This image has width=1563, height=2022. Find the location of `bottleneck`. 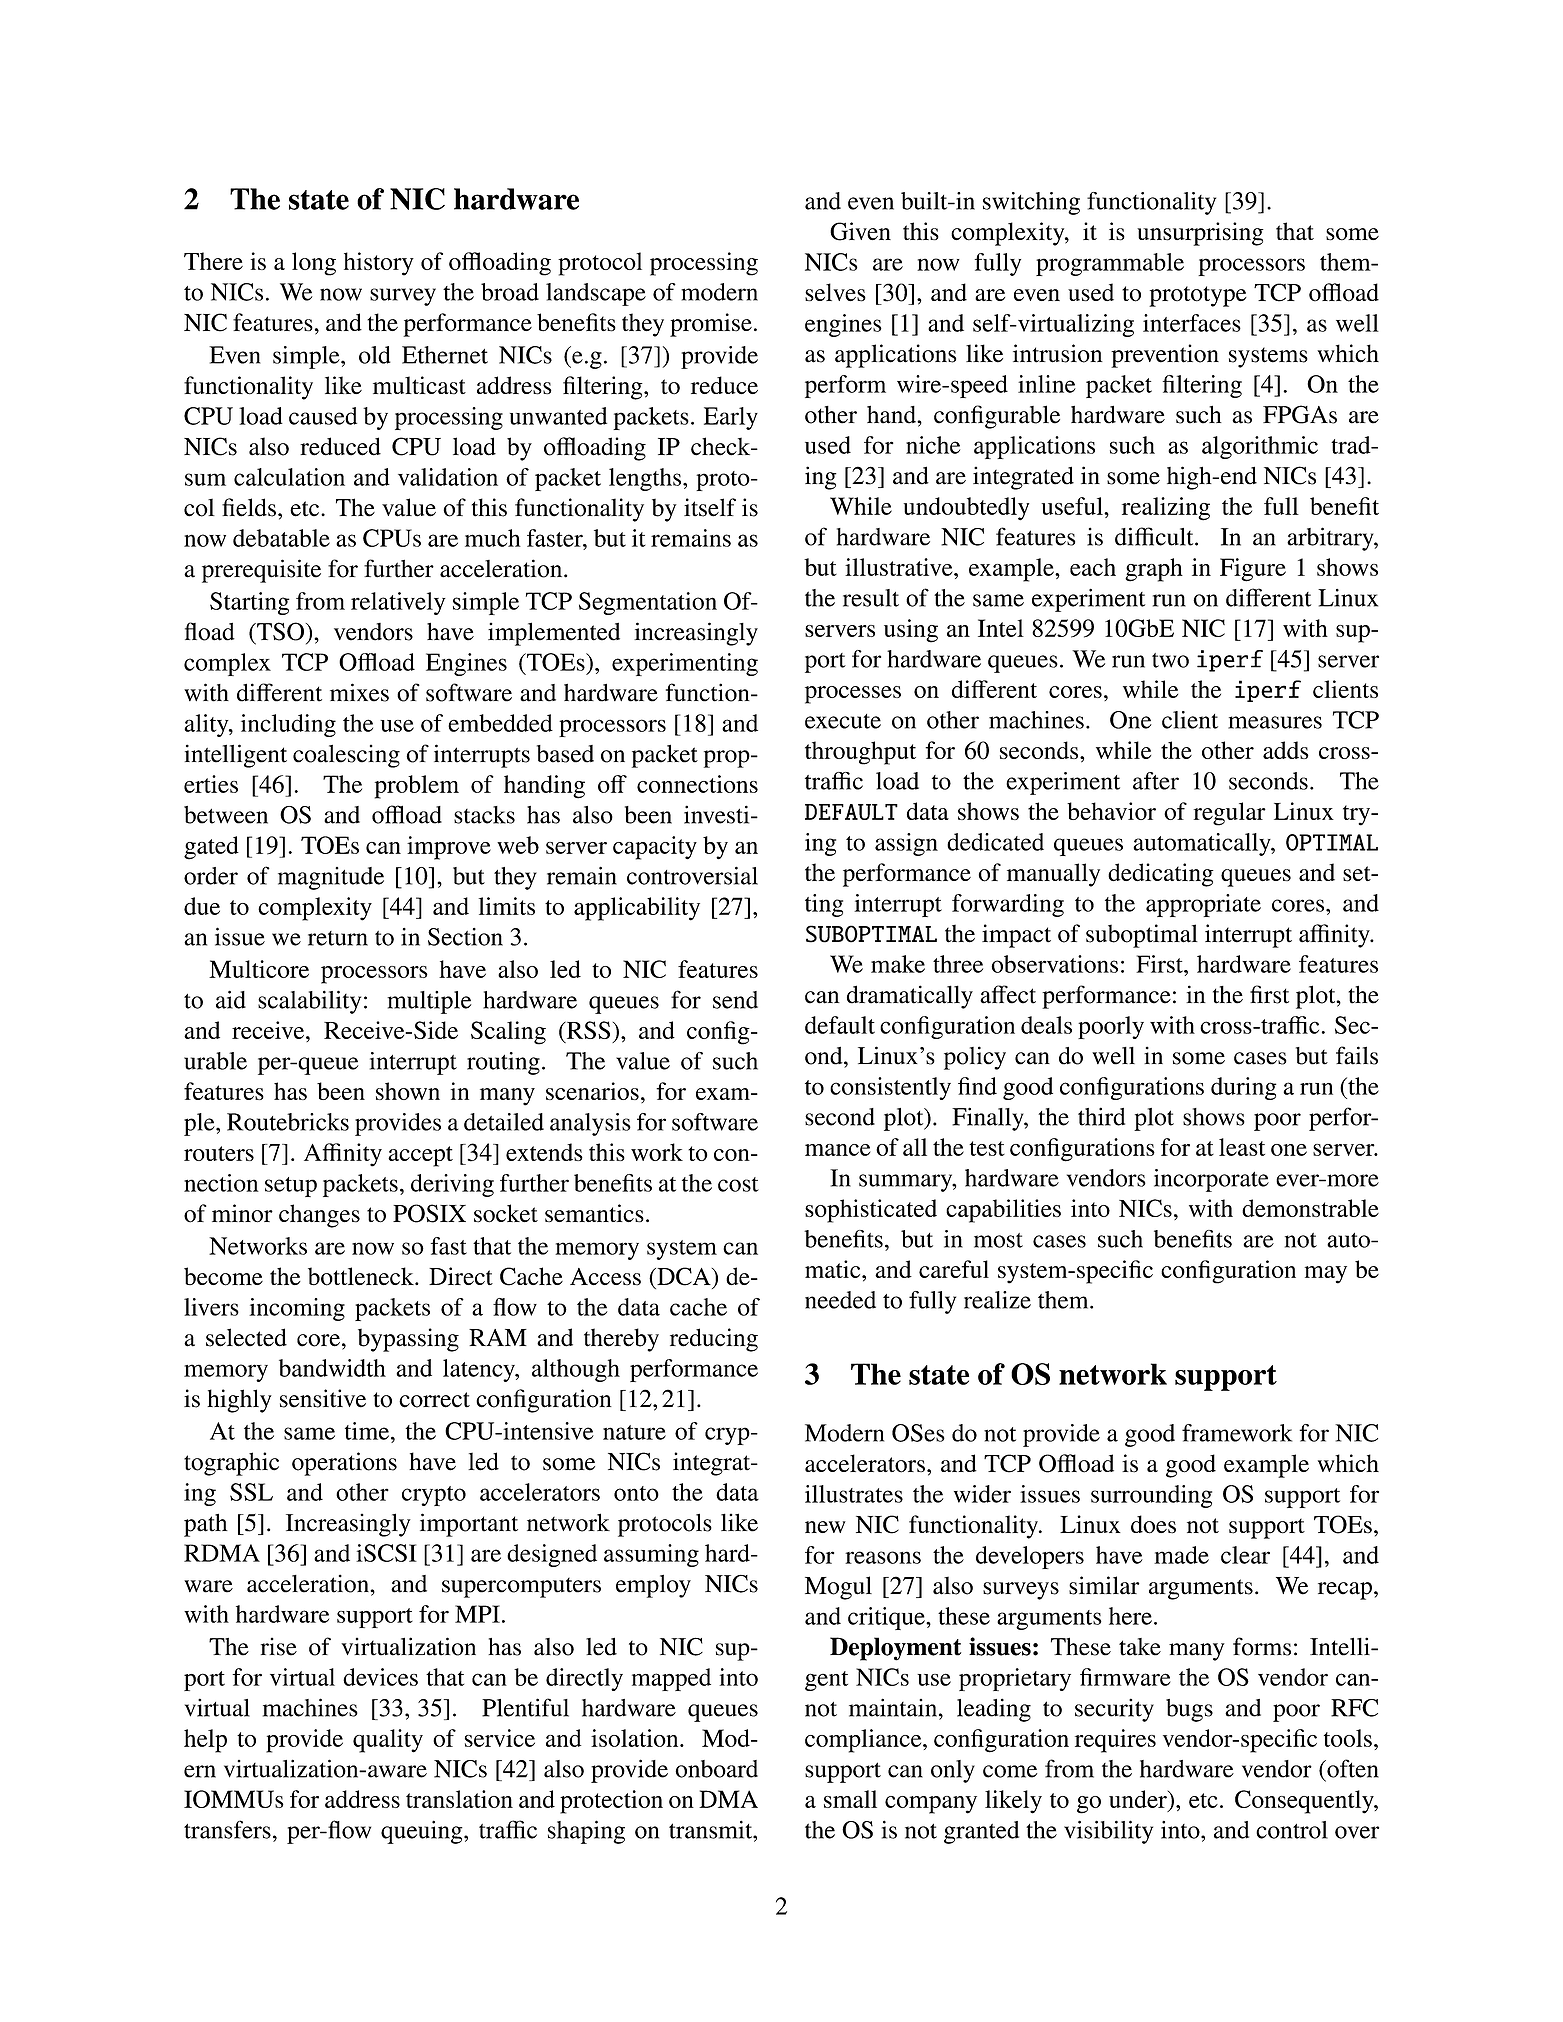

bottleneck is located at coordinates (362, 1276).
